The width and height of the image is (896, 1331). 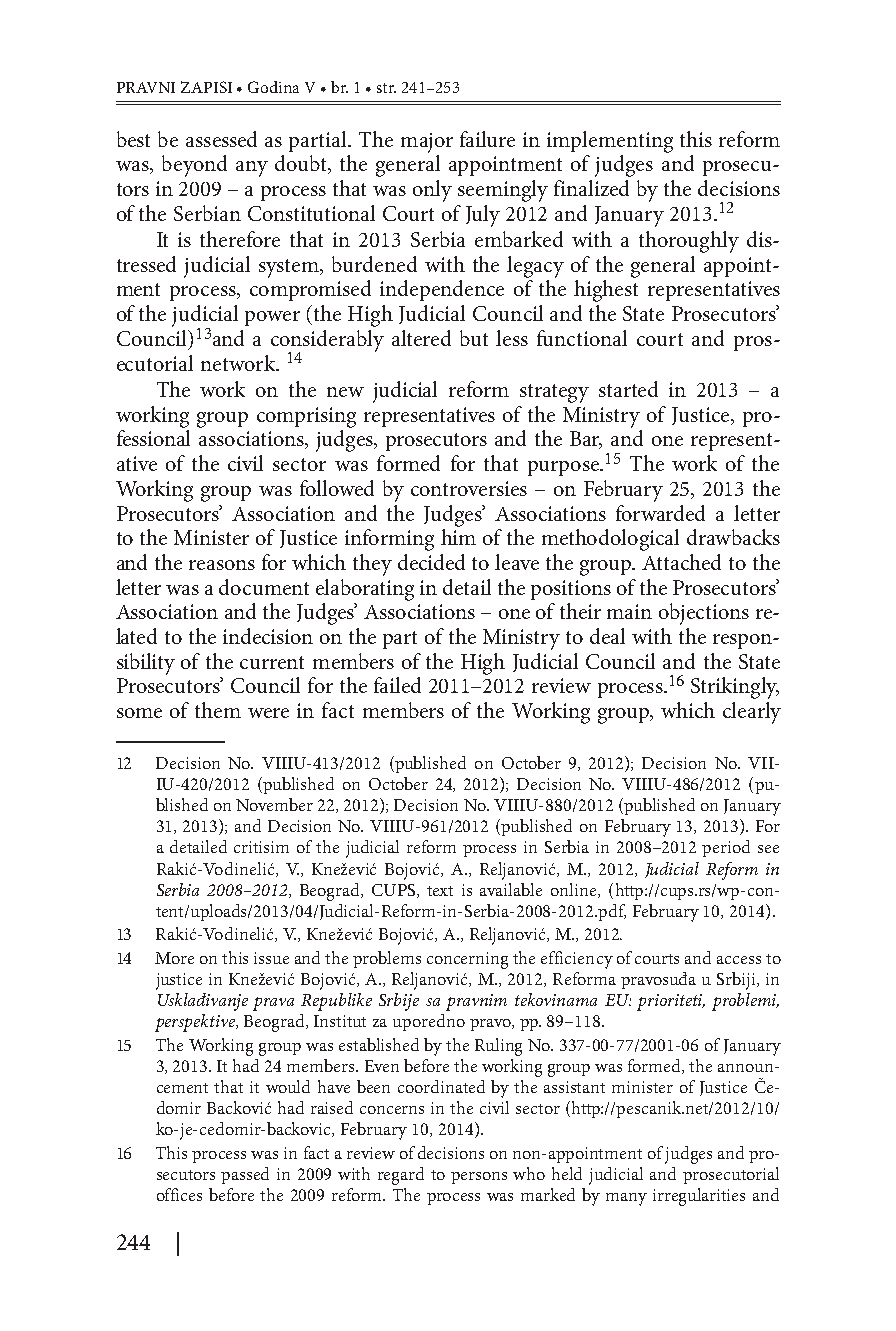 What do you see at coordinates (306, 417) in the image?
I see `comprising` at bounding box center [306, 417].
